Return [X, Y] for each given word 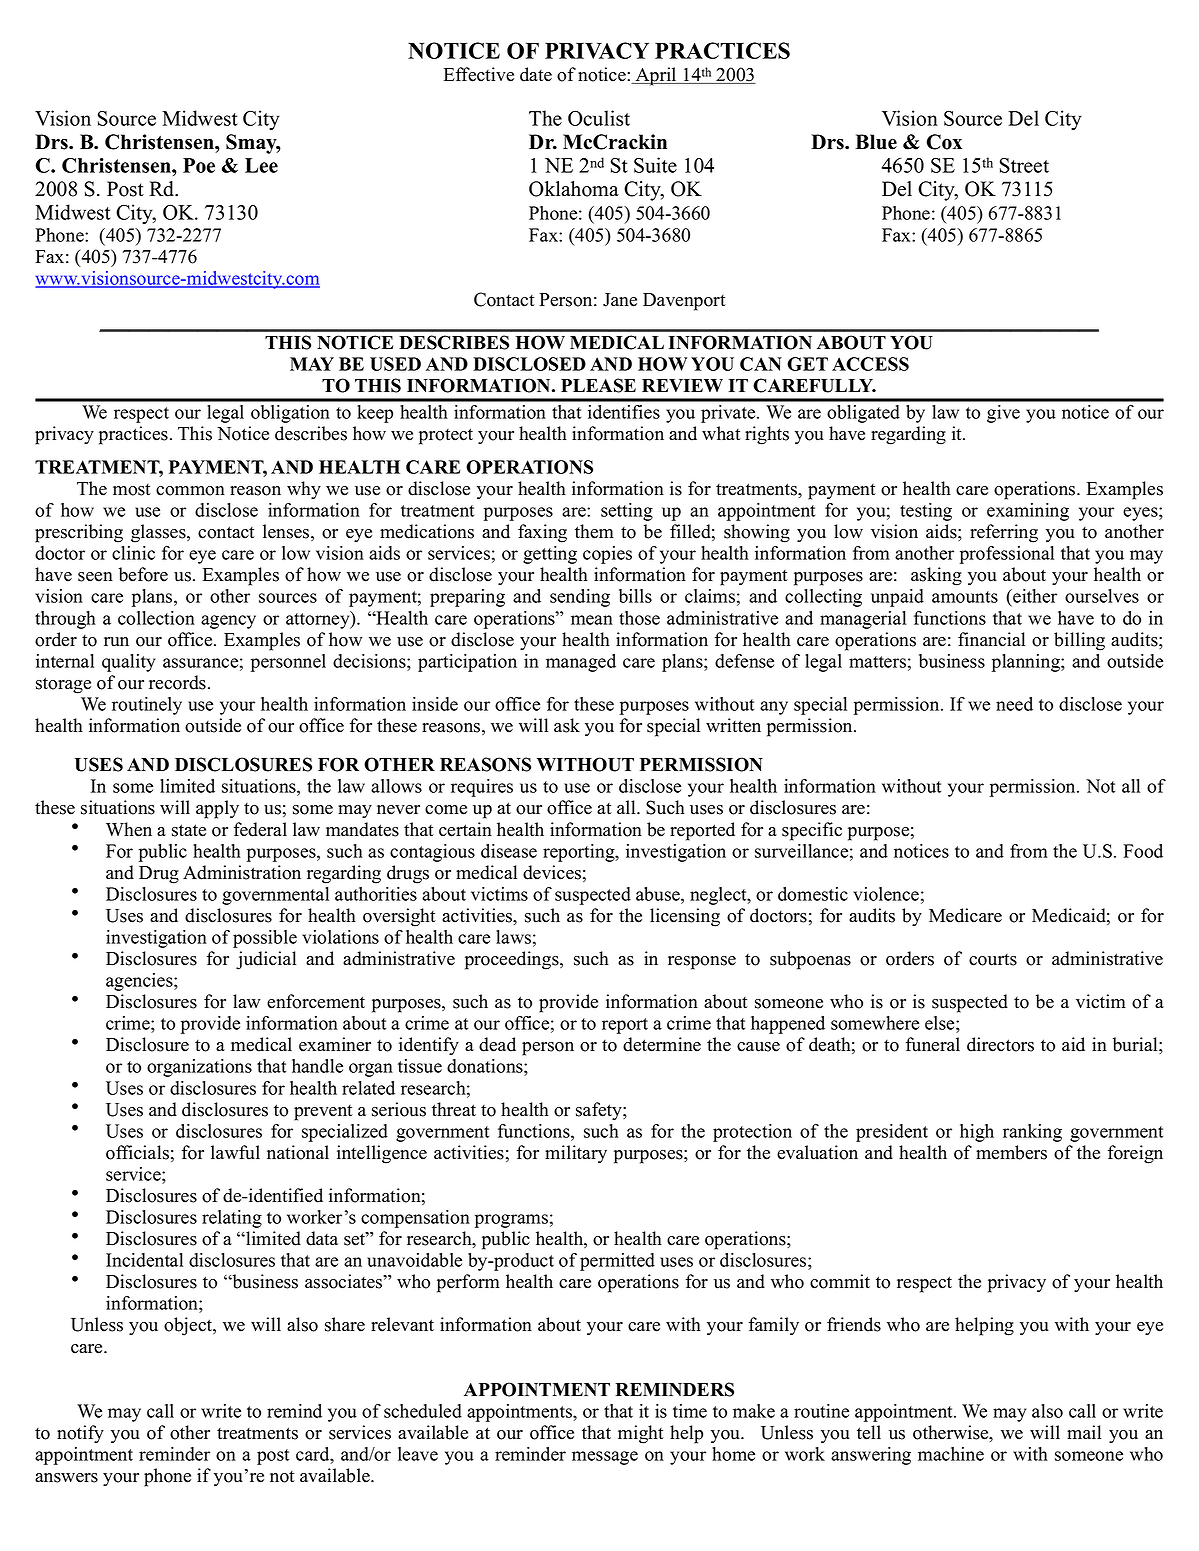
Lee [261, 165]
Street [1024, 165]
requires [482, 788]
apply [217, 809]
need [1014, 704]
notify [80, 1434]
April [656, 76]
